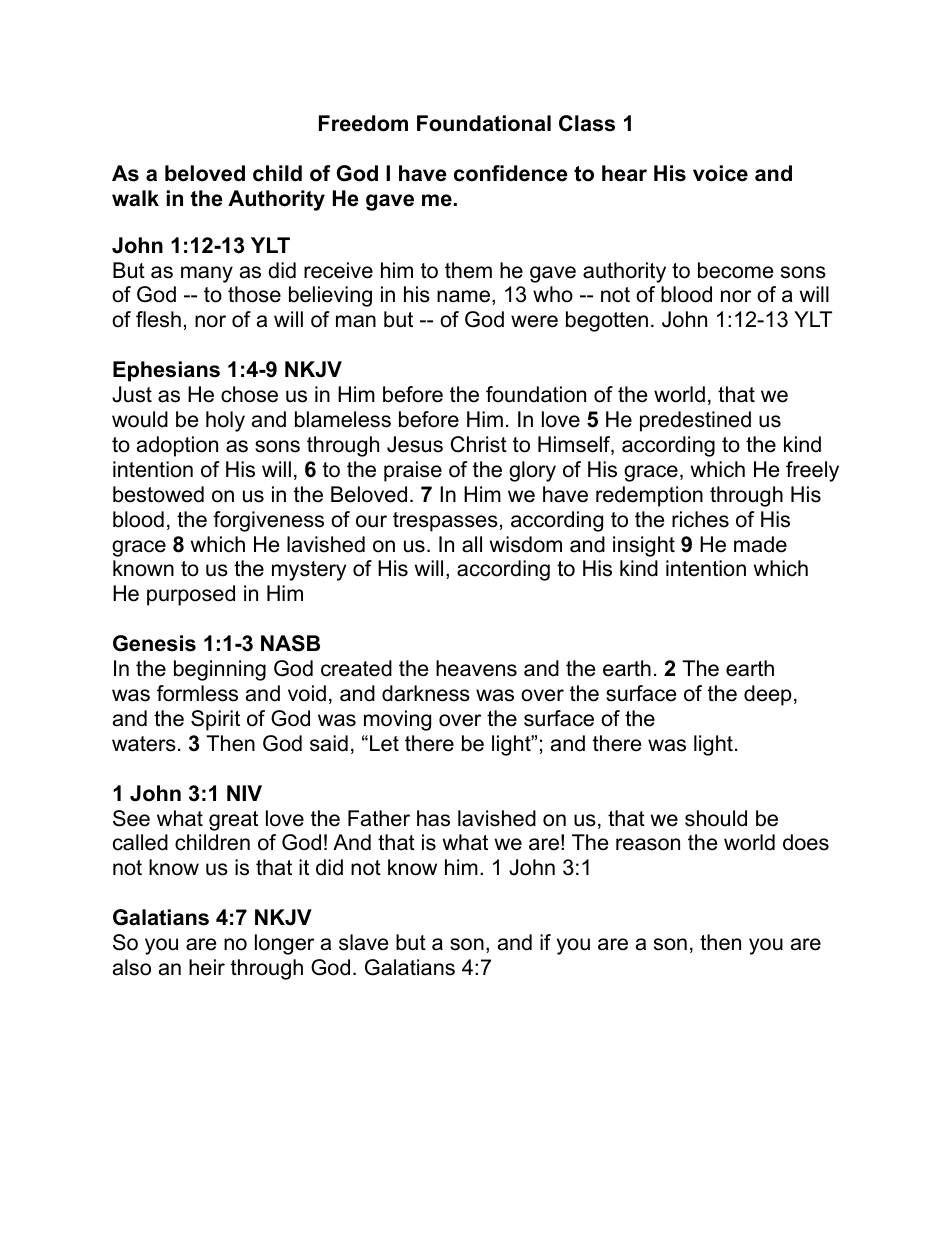  What do you see at coordinates (363, 942) in the document?
I see `slave` at bounding box center [363, 942].
